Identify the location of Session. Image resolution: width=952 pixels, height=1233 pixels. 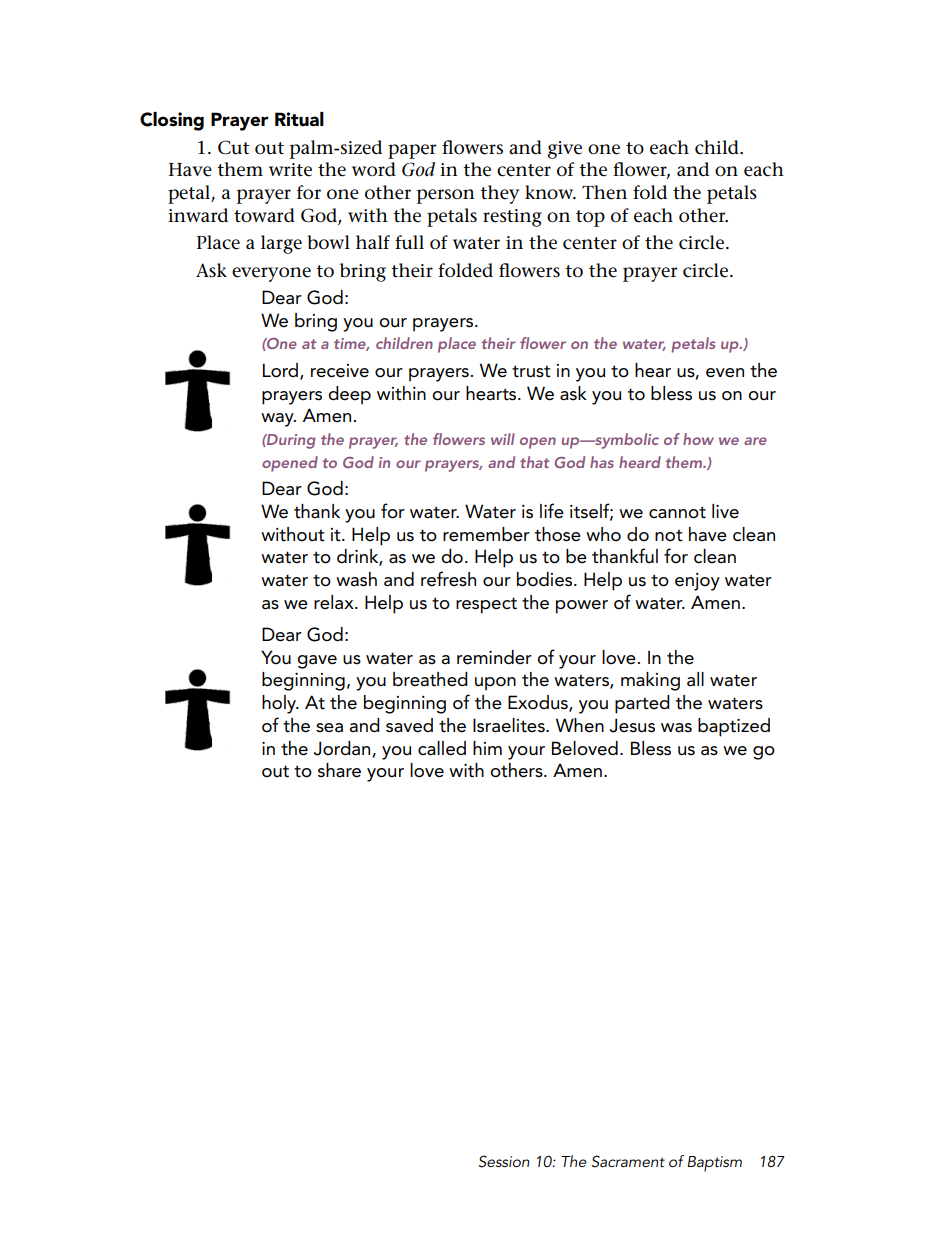
(503, 1161).
